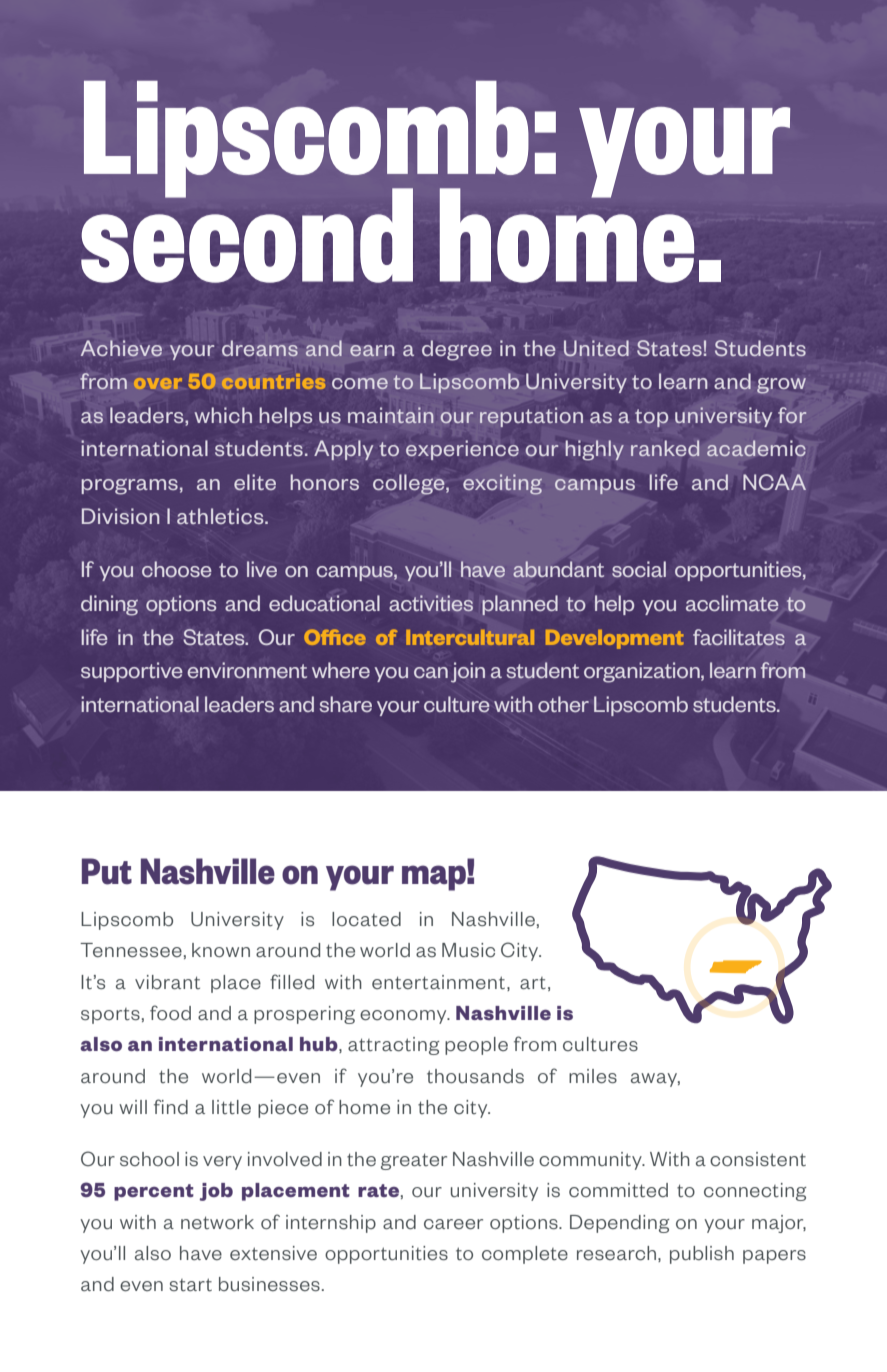 The image size is (887, 1372). Describe the element at coordinates (404, 1017) in the document. I see `economy` at that location.
